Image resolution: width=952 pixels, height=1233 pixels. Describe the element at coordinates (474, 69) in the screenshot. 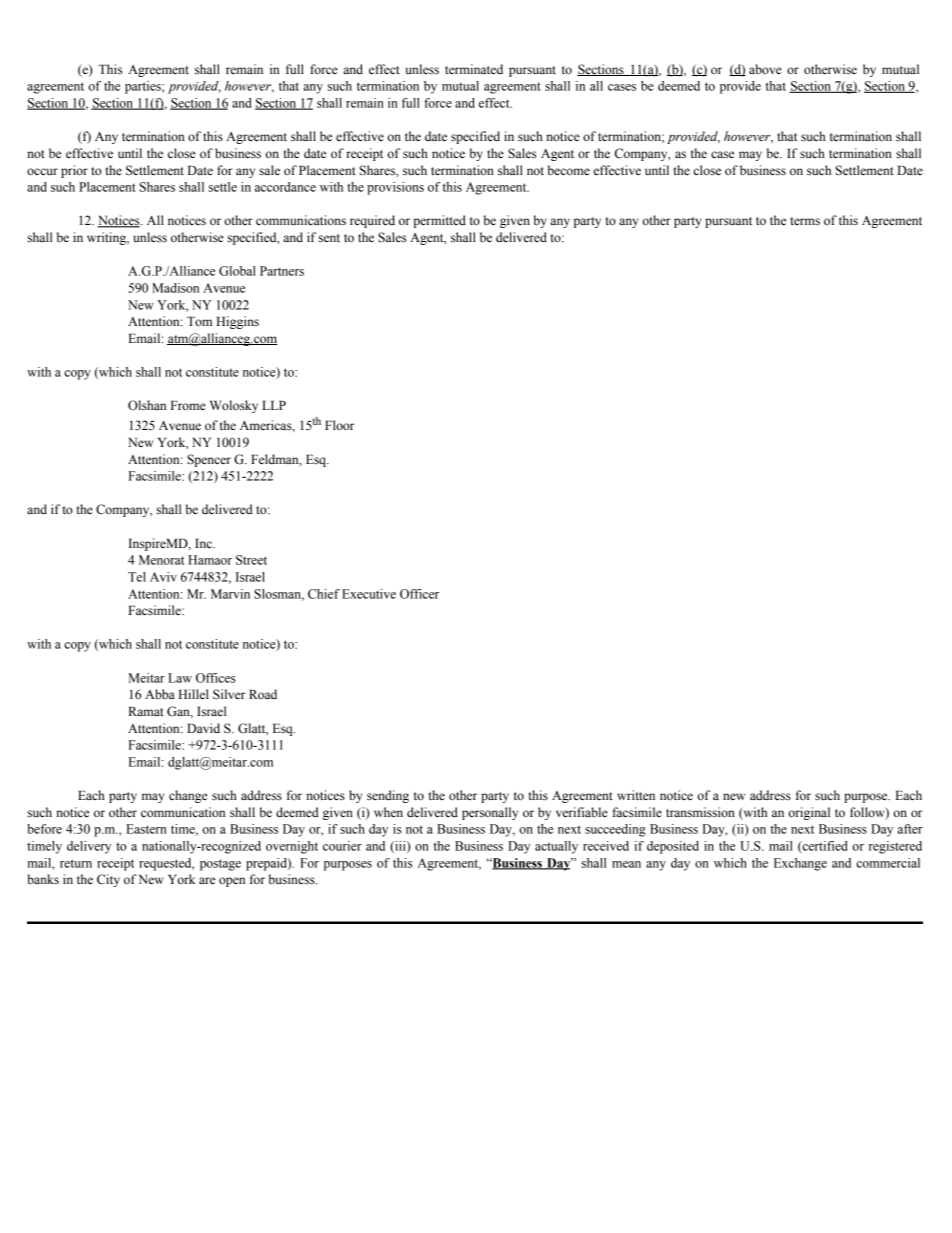

I see `terminated` at that location.
